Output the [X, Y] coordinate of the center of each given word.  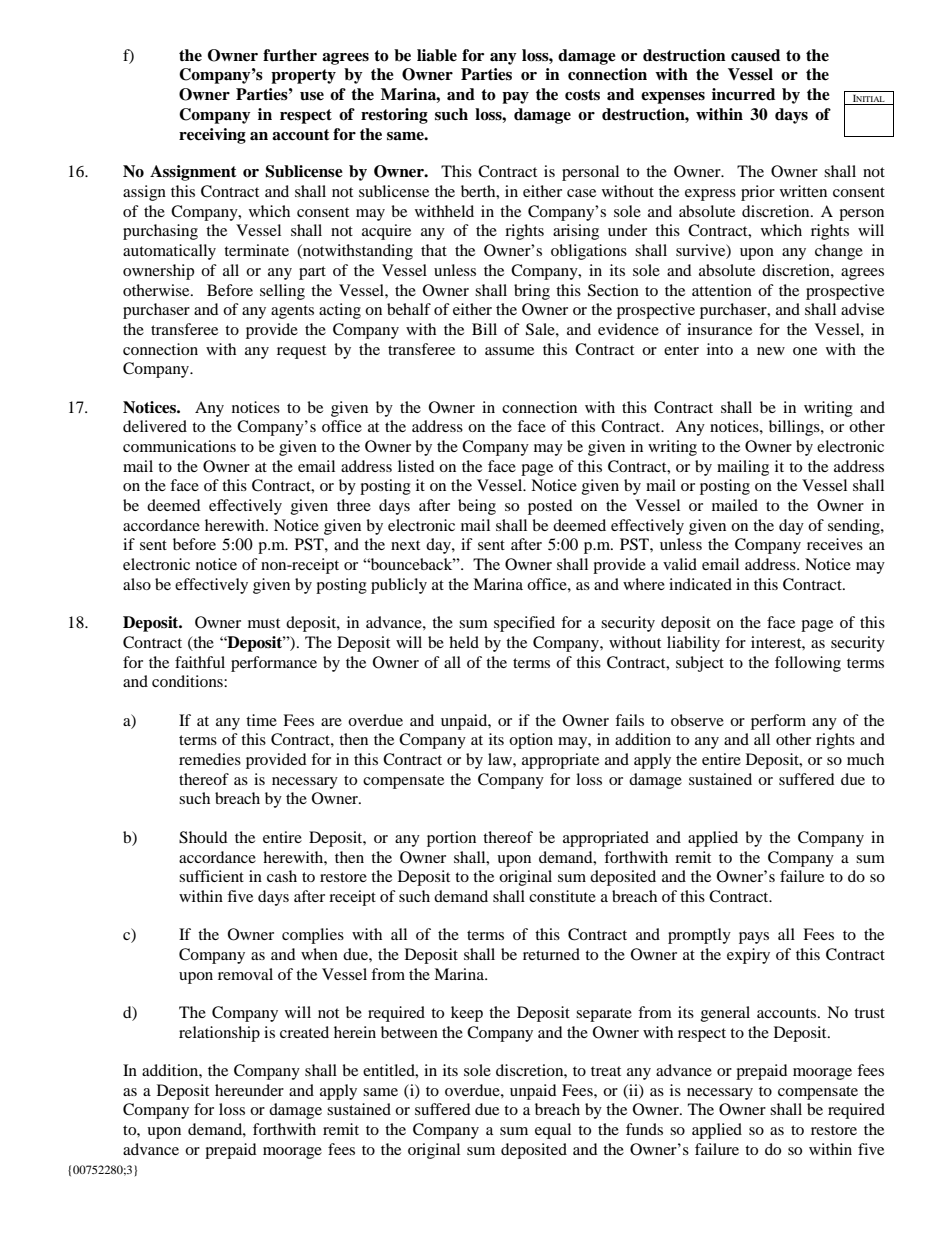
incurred [743, 94]
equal [553, 1131]
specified [524, 624]
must [264, 623]
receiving [212, 136]
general [725, 1014]
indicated [700, 584]
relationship [219, 1034]
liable [437, 55]
